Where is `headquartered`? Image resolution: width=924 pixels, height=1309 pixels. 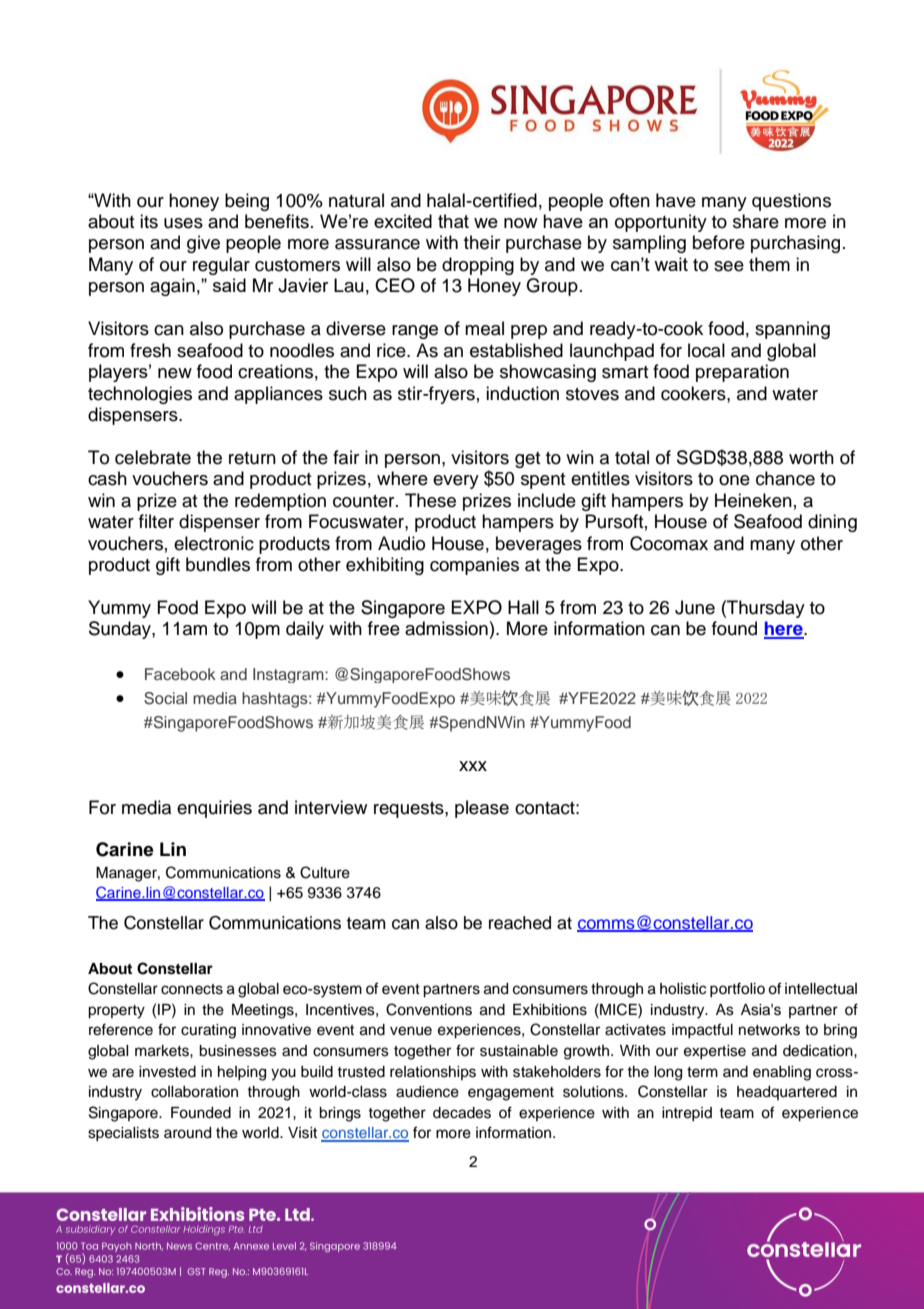
headquartered is located at coordinates (787, 1093).
